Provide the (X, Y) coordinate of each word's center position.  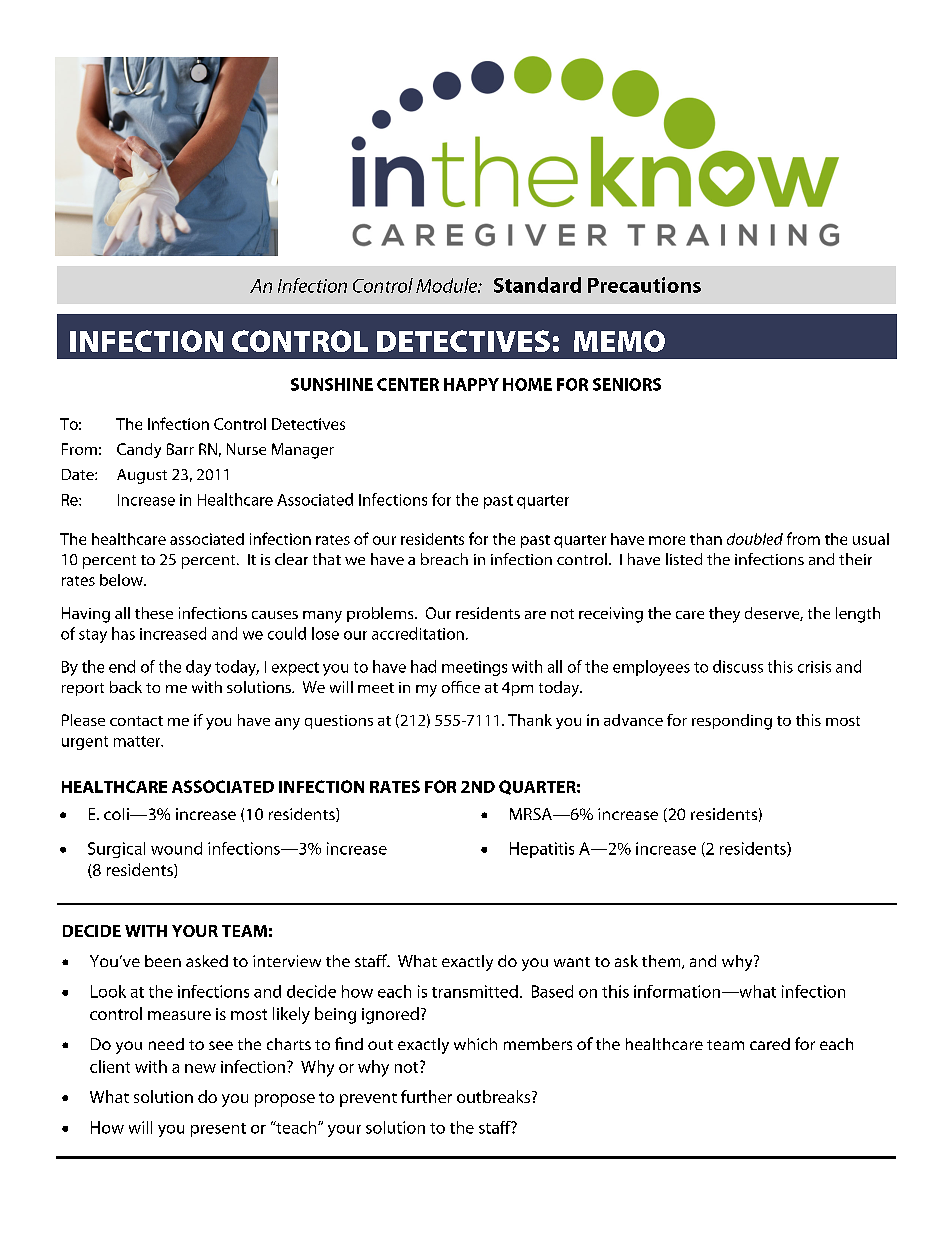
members (538, 1044)
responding (732, 722)
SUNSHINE (332, 384)
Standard (537, 285)
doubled (755, 539)
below (122, 580)
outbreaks (495, 1096)
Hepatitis (542, 850)
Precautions (644, 285)
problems (381, 614)
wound (176, 848)
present (218, 1130)
